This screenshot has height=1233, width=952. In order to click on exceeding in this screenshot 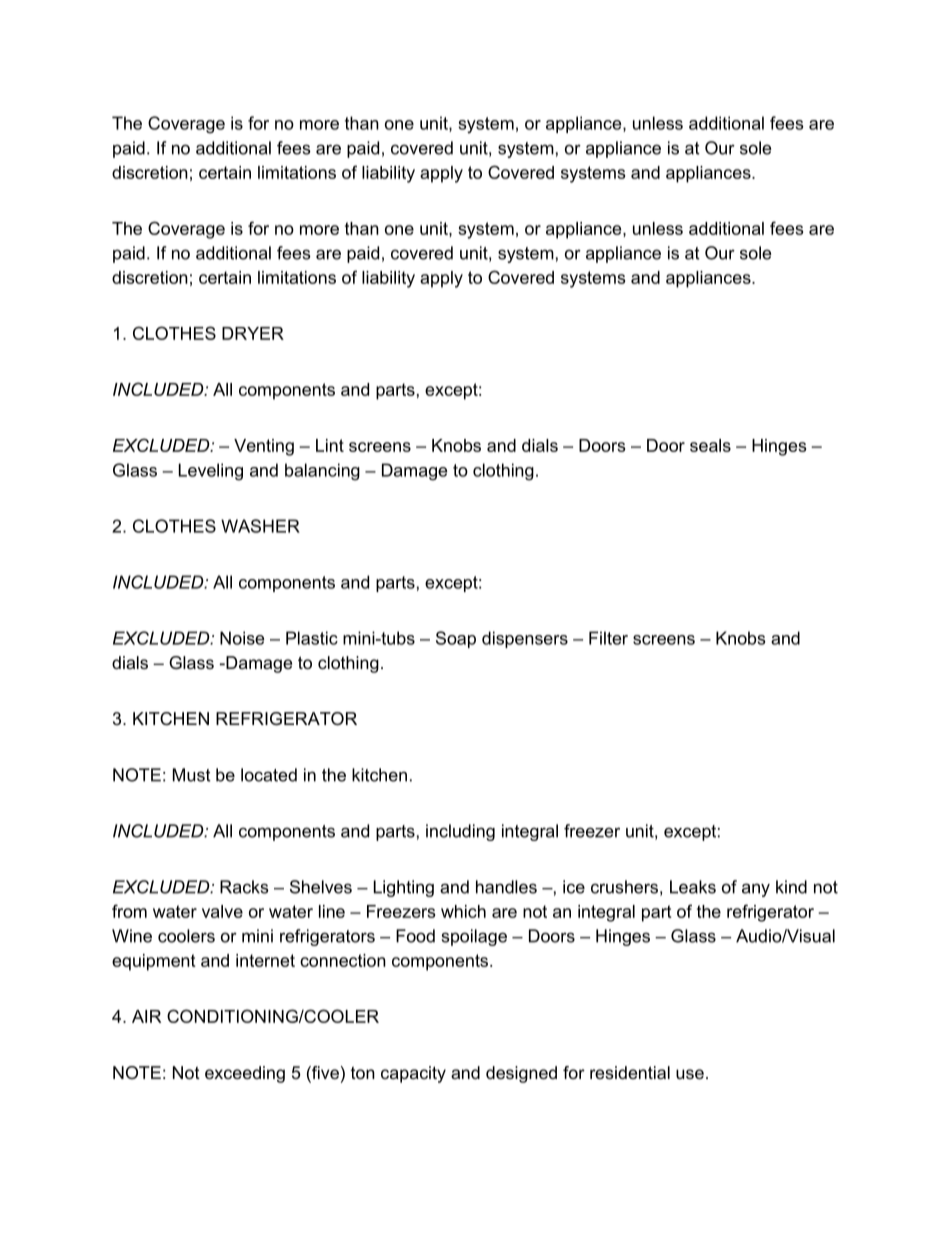, I will do `click(245, 1074)`.
